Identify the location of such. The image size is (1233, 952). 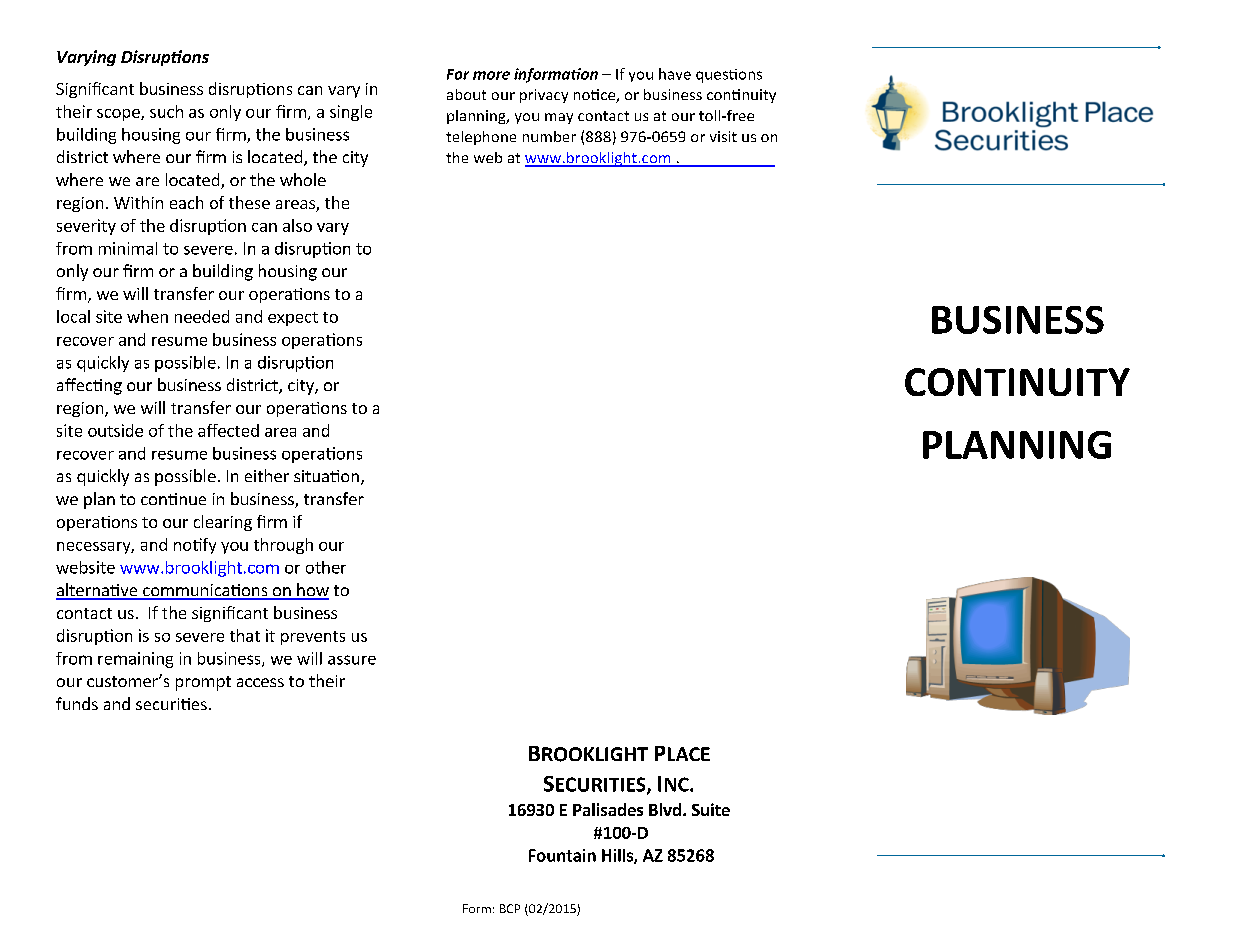
(166, 111).
